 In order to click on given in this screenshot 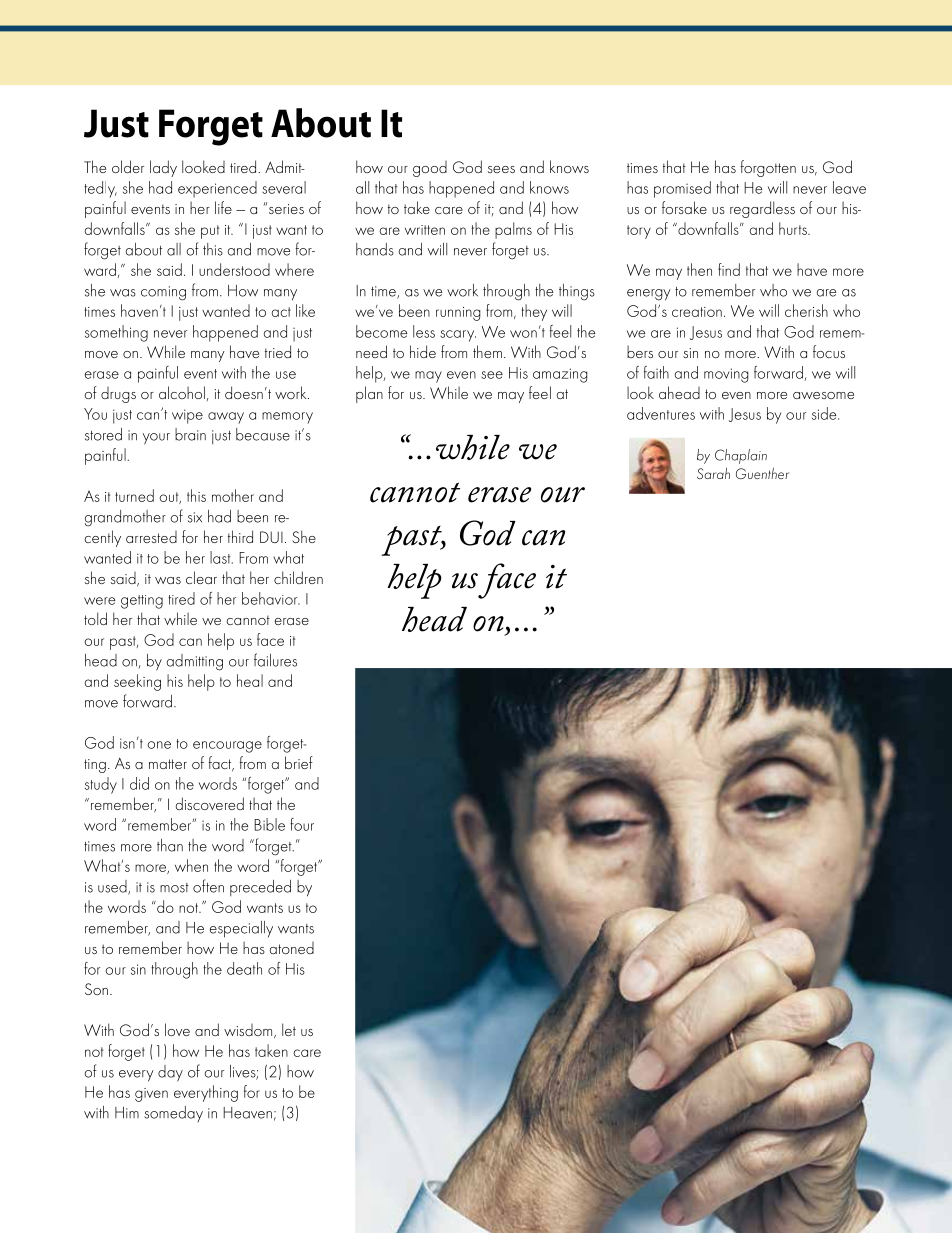, I will do `click(151, 1095)`.
